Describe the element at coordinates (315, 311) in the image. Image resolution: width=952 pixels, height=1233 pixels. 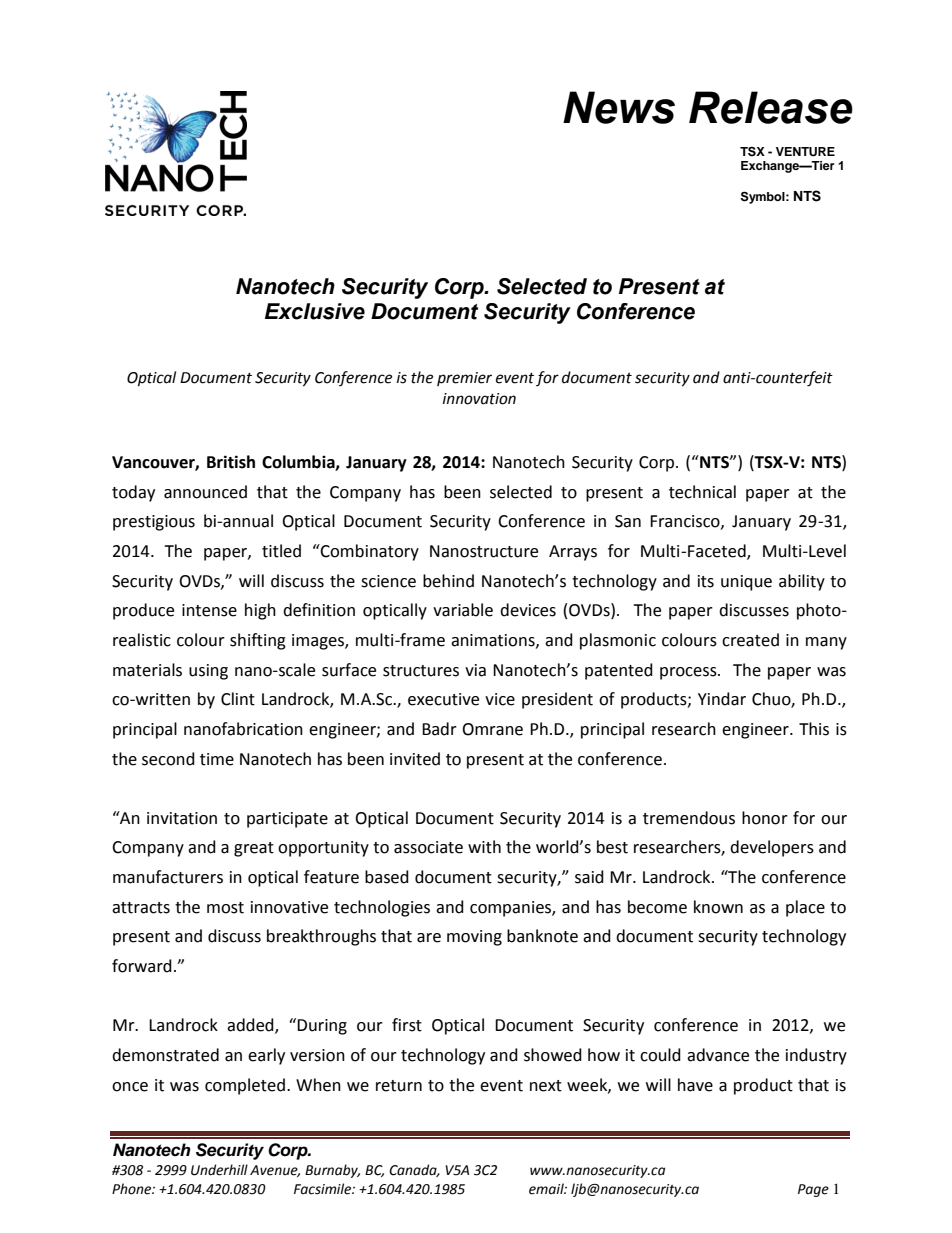
I see `Exclusive` at that location.
